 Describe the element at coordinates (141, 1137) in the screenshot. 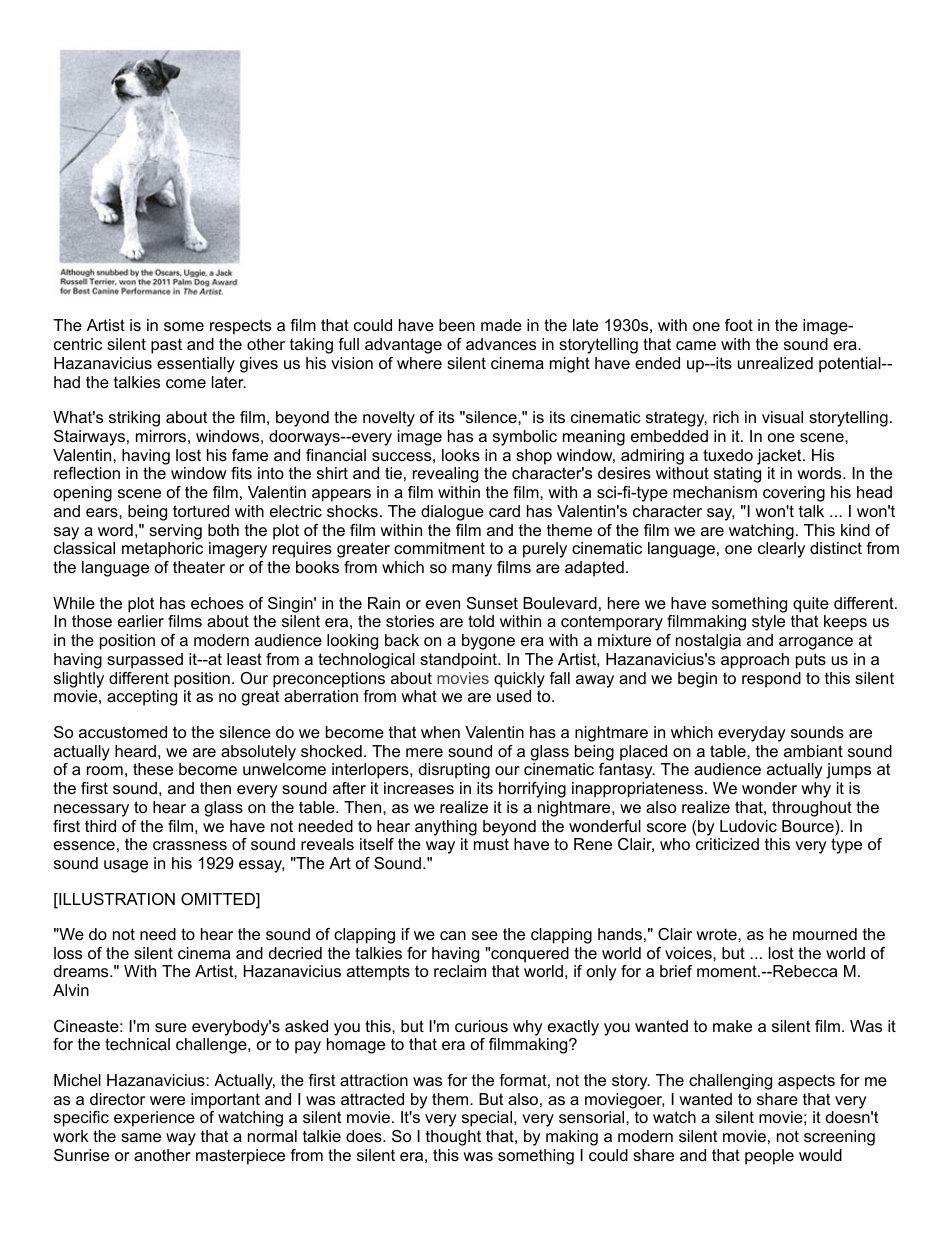

I see `same` at that location.
